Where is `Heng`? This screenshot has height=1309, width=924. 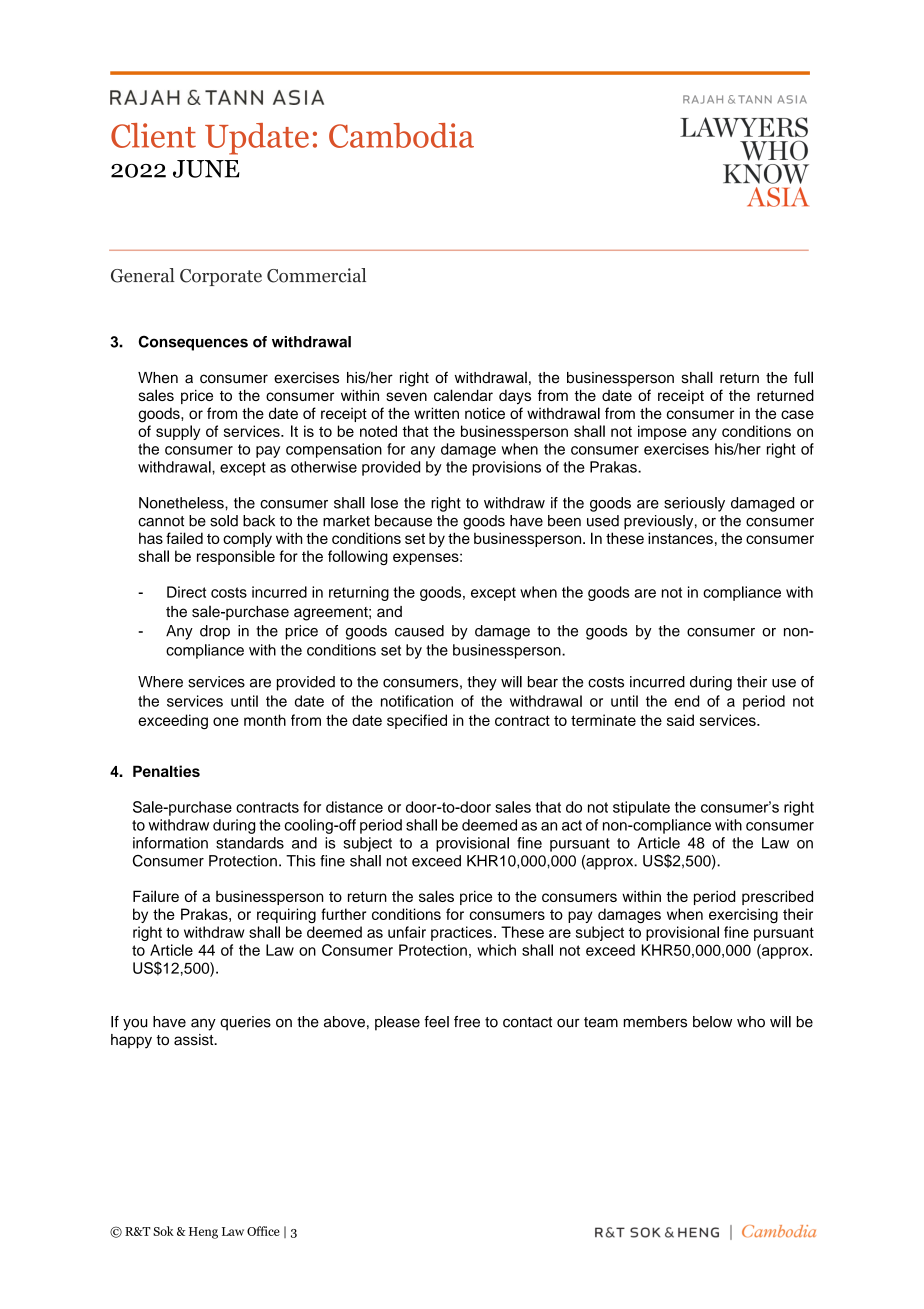 Heng is located at coordinates (203, 1233).
